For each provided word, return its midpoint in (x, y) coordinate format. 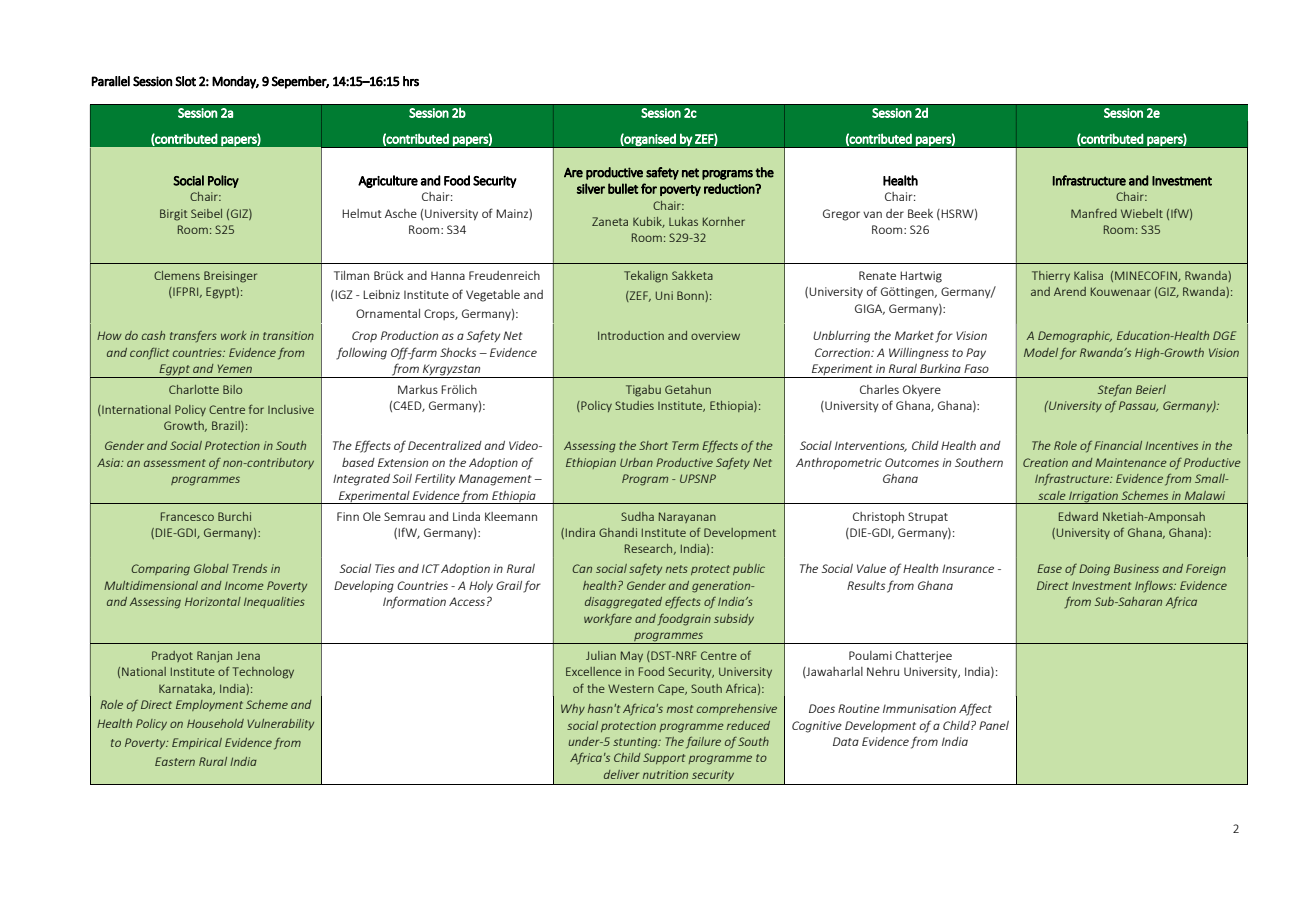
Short (653, 445)
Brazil (227, 426)
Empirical (197, 743)
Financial (1118, 445)
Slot (185, 81)
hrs (411, 81)
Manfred (1094, 213)
